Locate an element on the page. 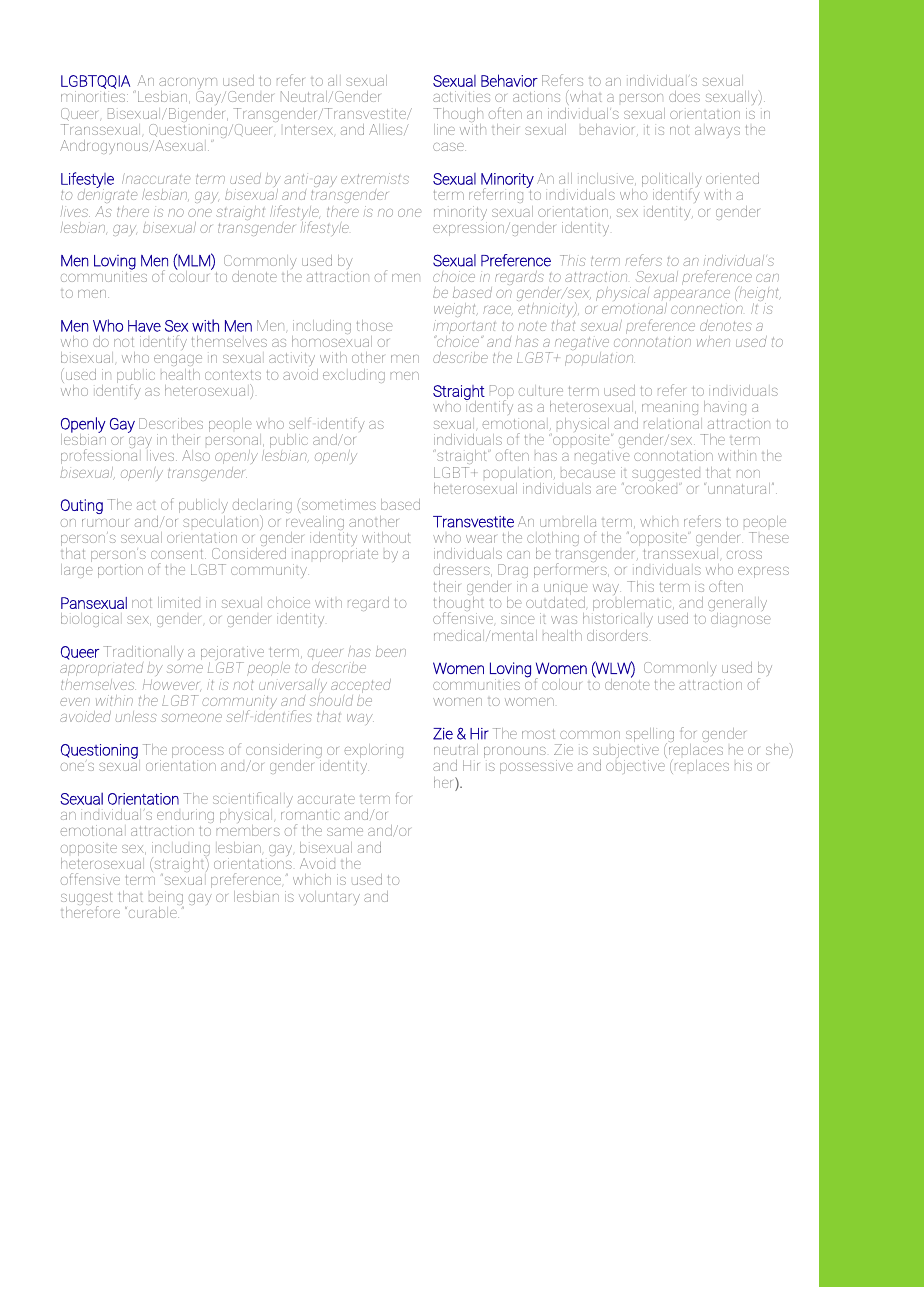  voluntary is located at coordinates (329, 898).
